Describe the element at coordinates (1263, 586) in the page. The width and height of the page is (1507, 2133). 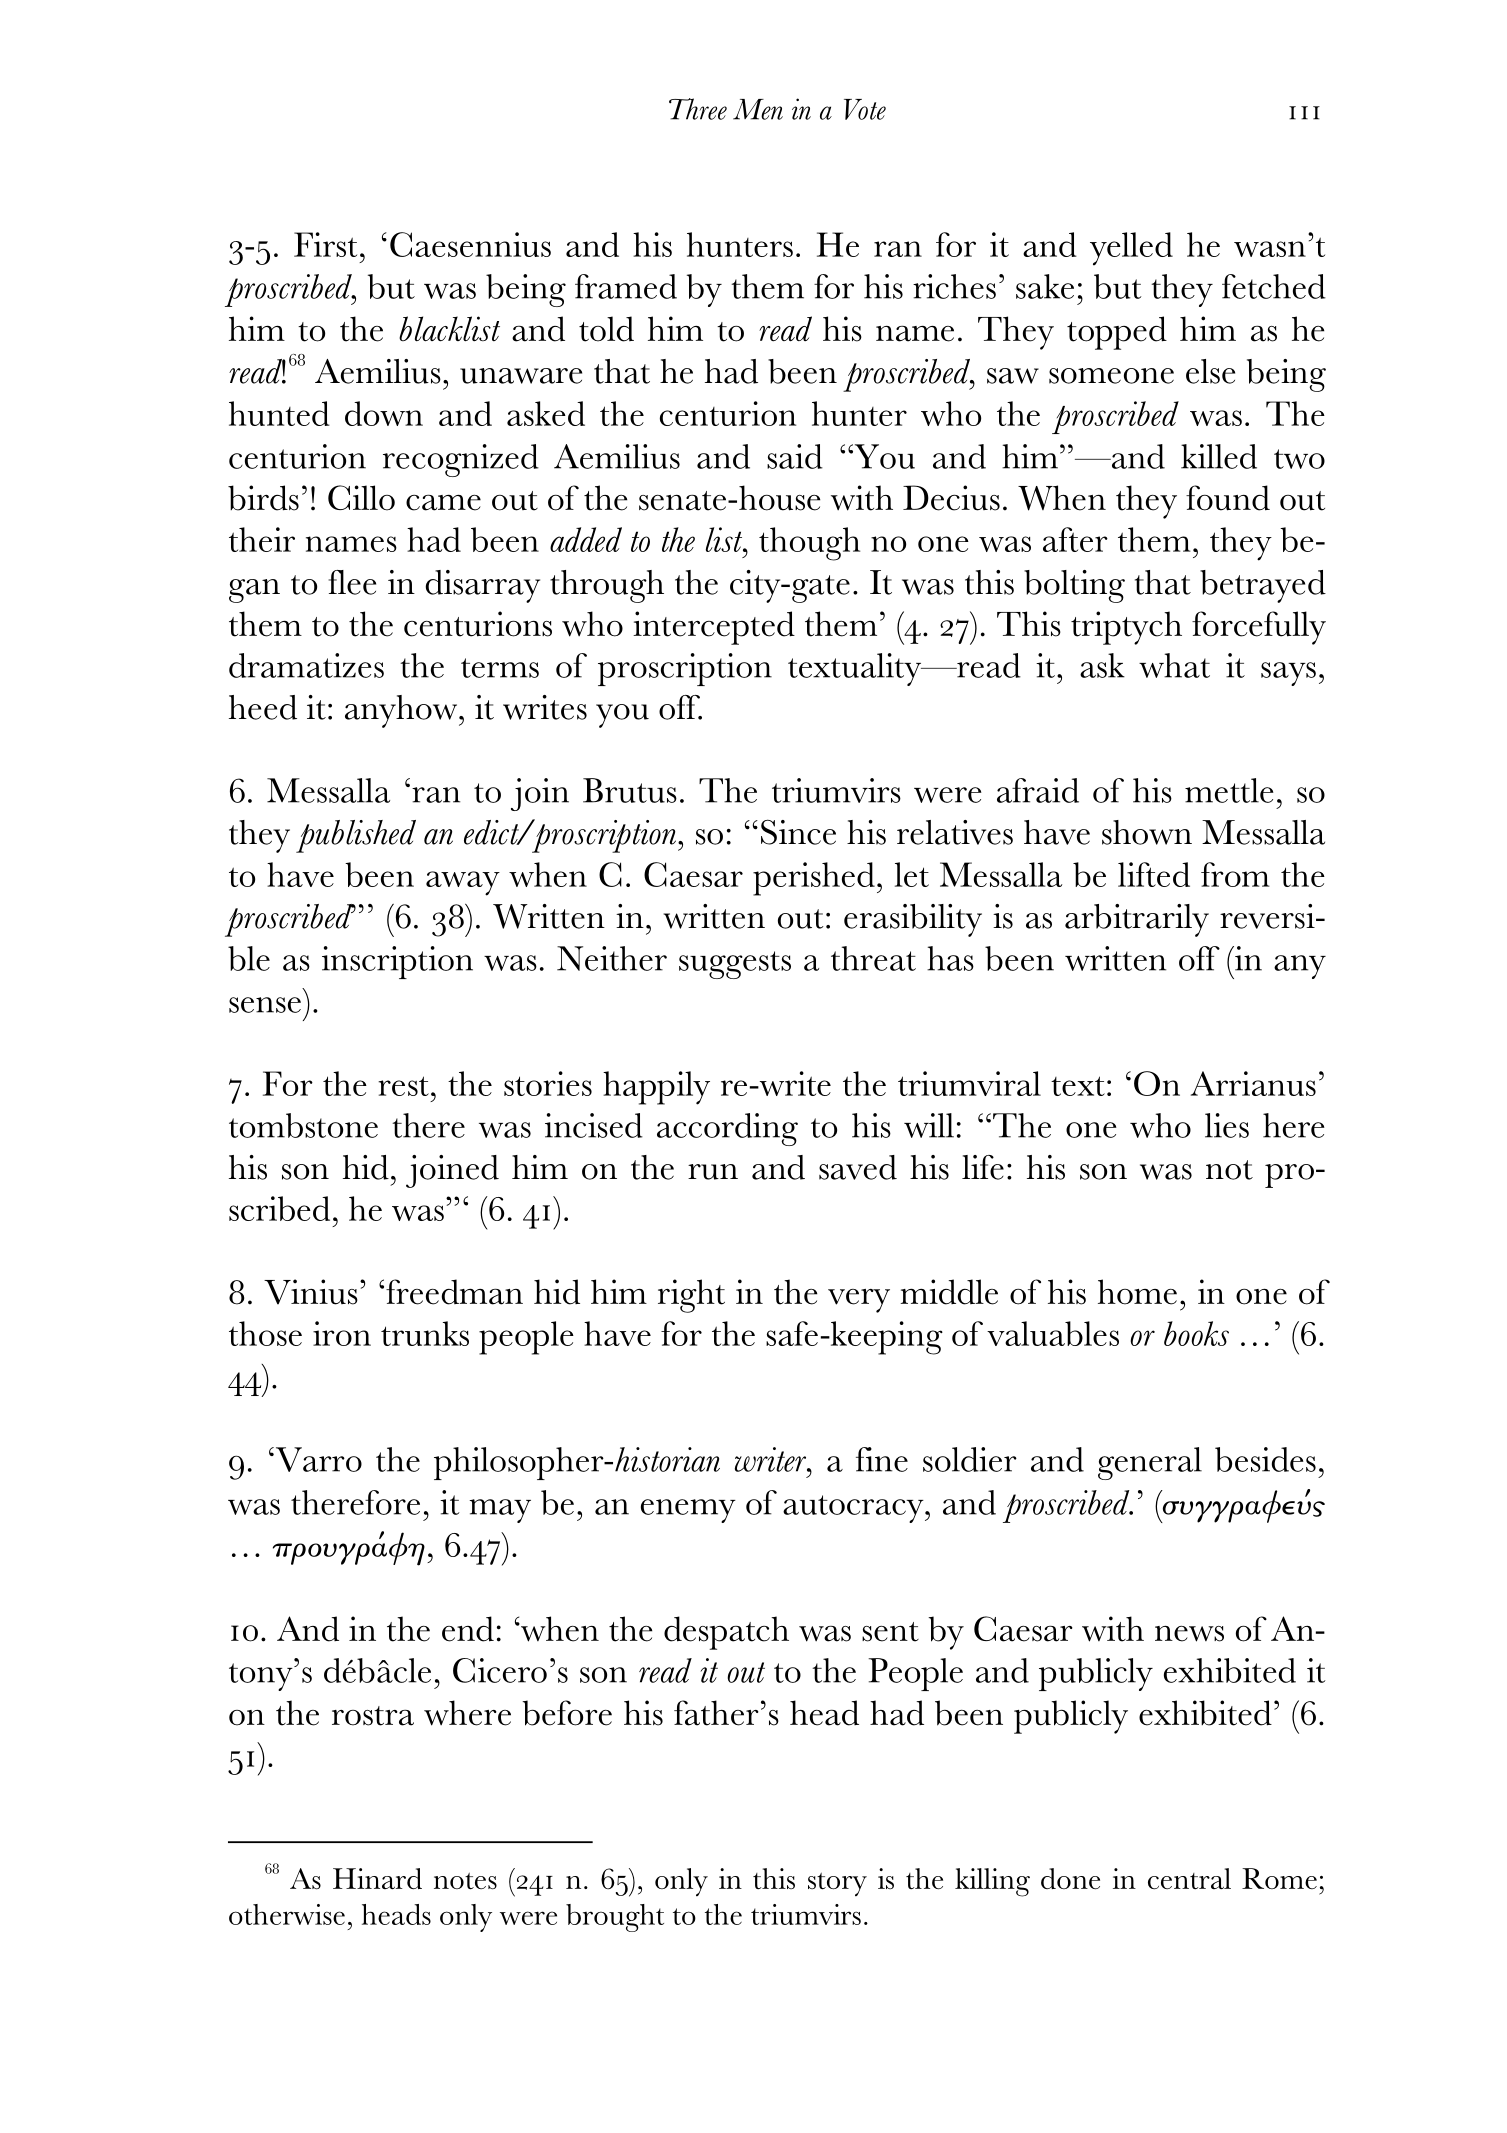
I see `betrayed` at that location.
